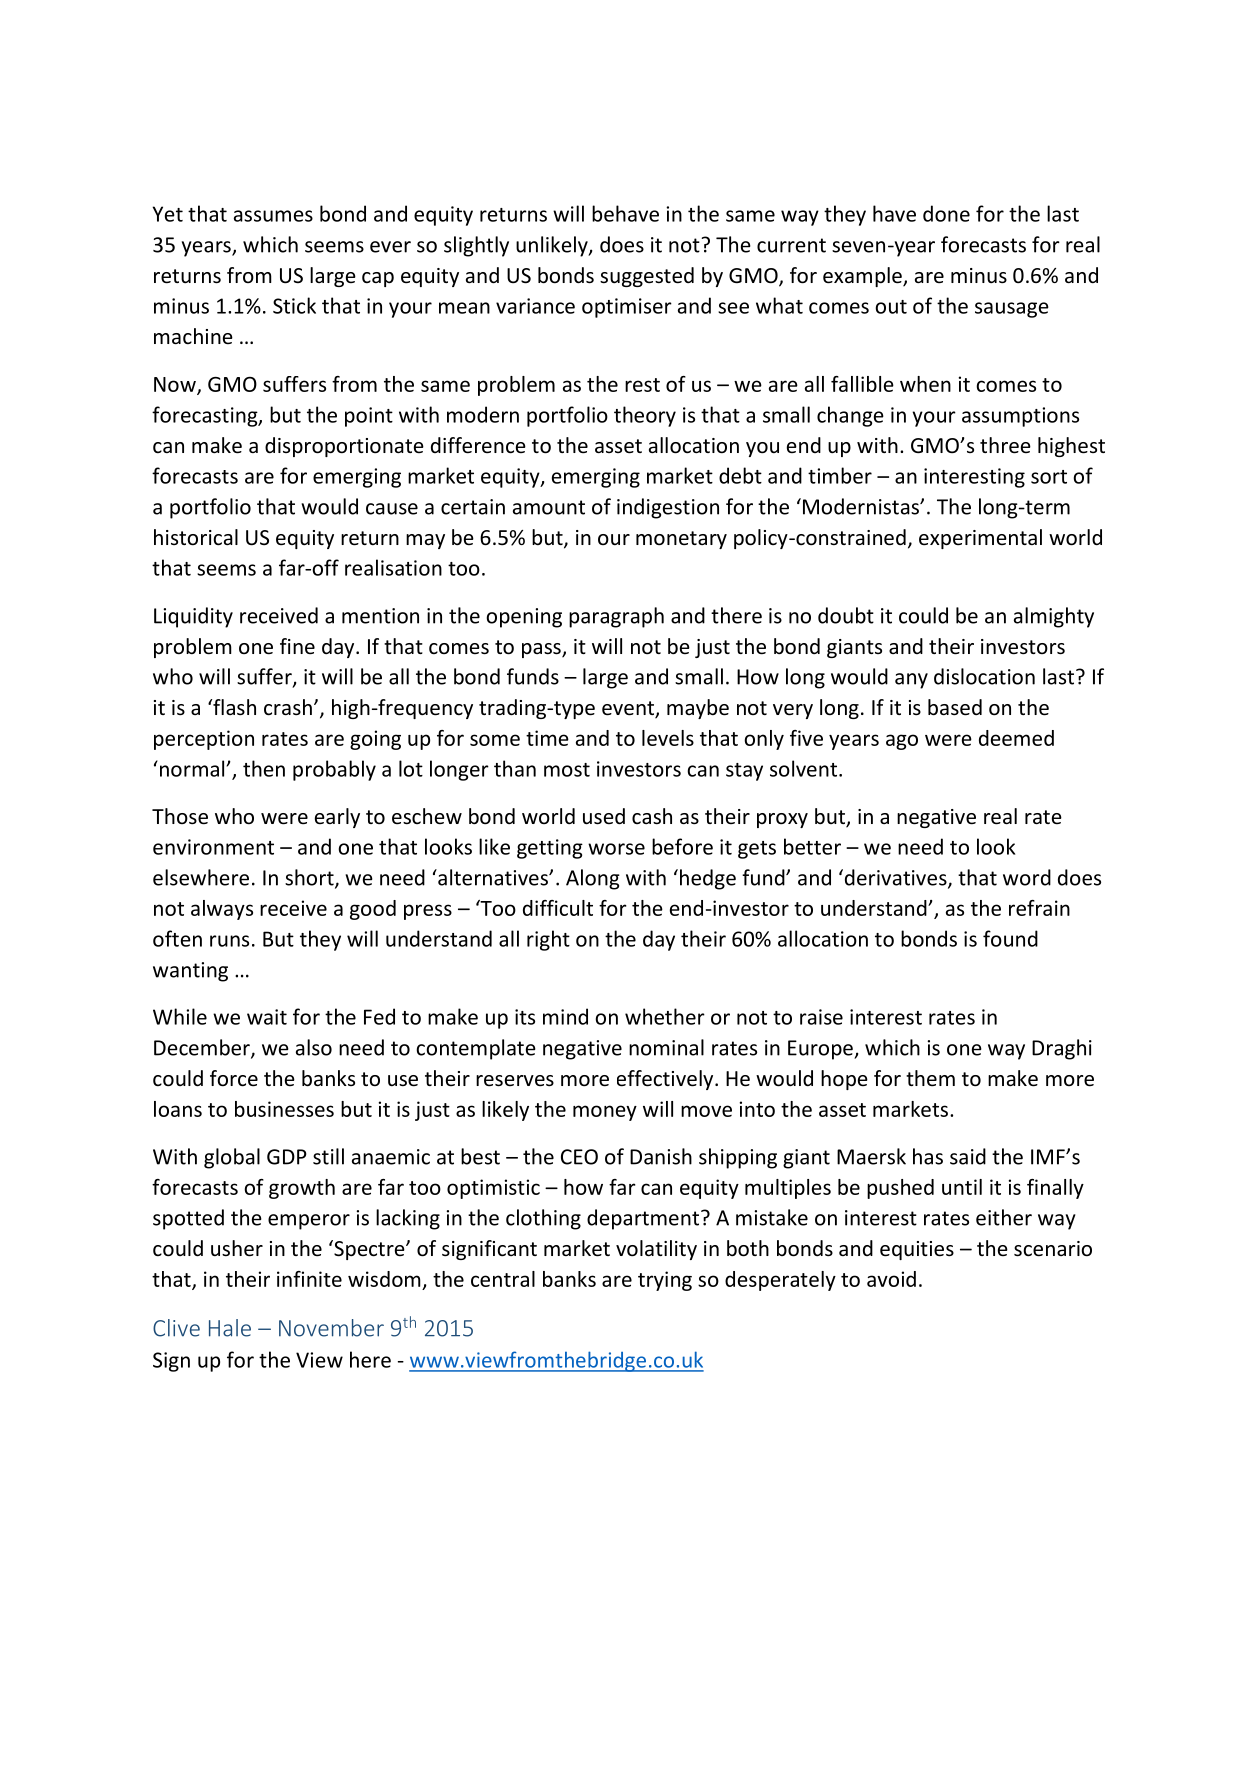 This screenshot has height=1780, width=1259. Describe the element at coordinates (647, 277) in the screenshot. I see `suggested` at that location.
